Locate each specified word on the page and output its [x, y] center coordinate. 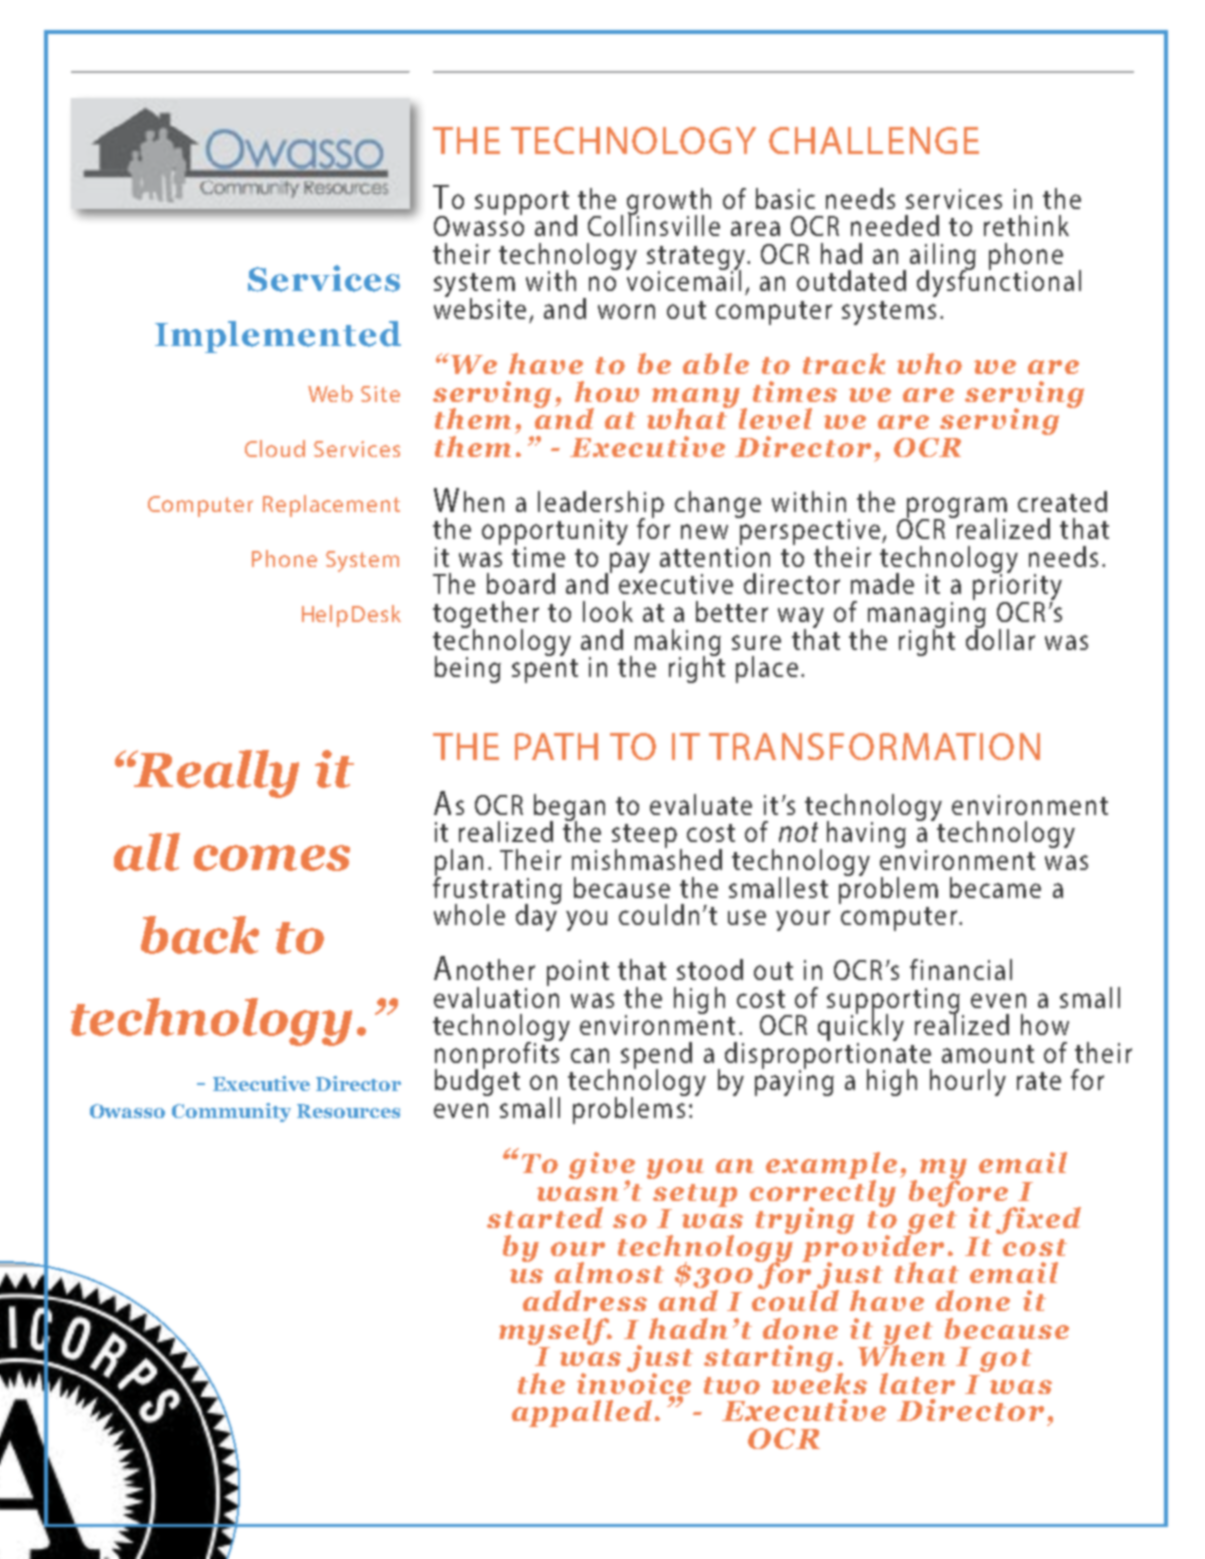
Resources [348, 1111]
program [955, 508]
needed [895, 225]
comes [272, 858]
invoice [634, 1383]
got [1006, 1360]
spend [656, 1056]
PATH [556, 746]
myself [555, 1331]
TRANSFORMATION [874, 746]
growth [669, 202]
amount [988, 1054]
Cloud [275, 448]
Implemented [278, 337]
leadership [601, 505]
